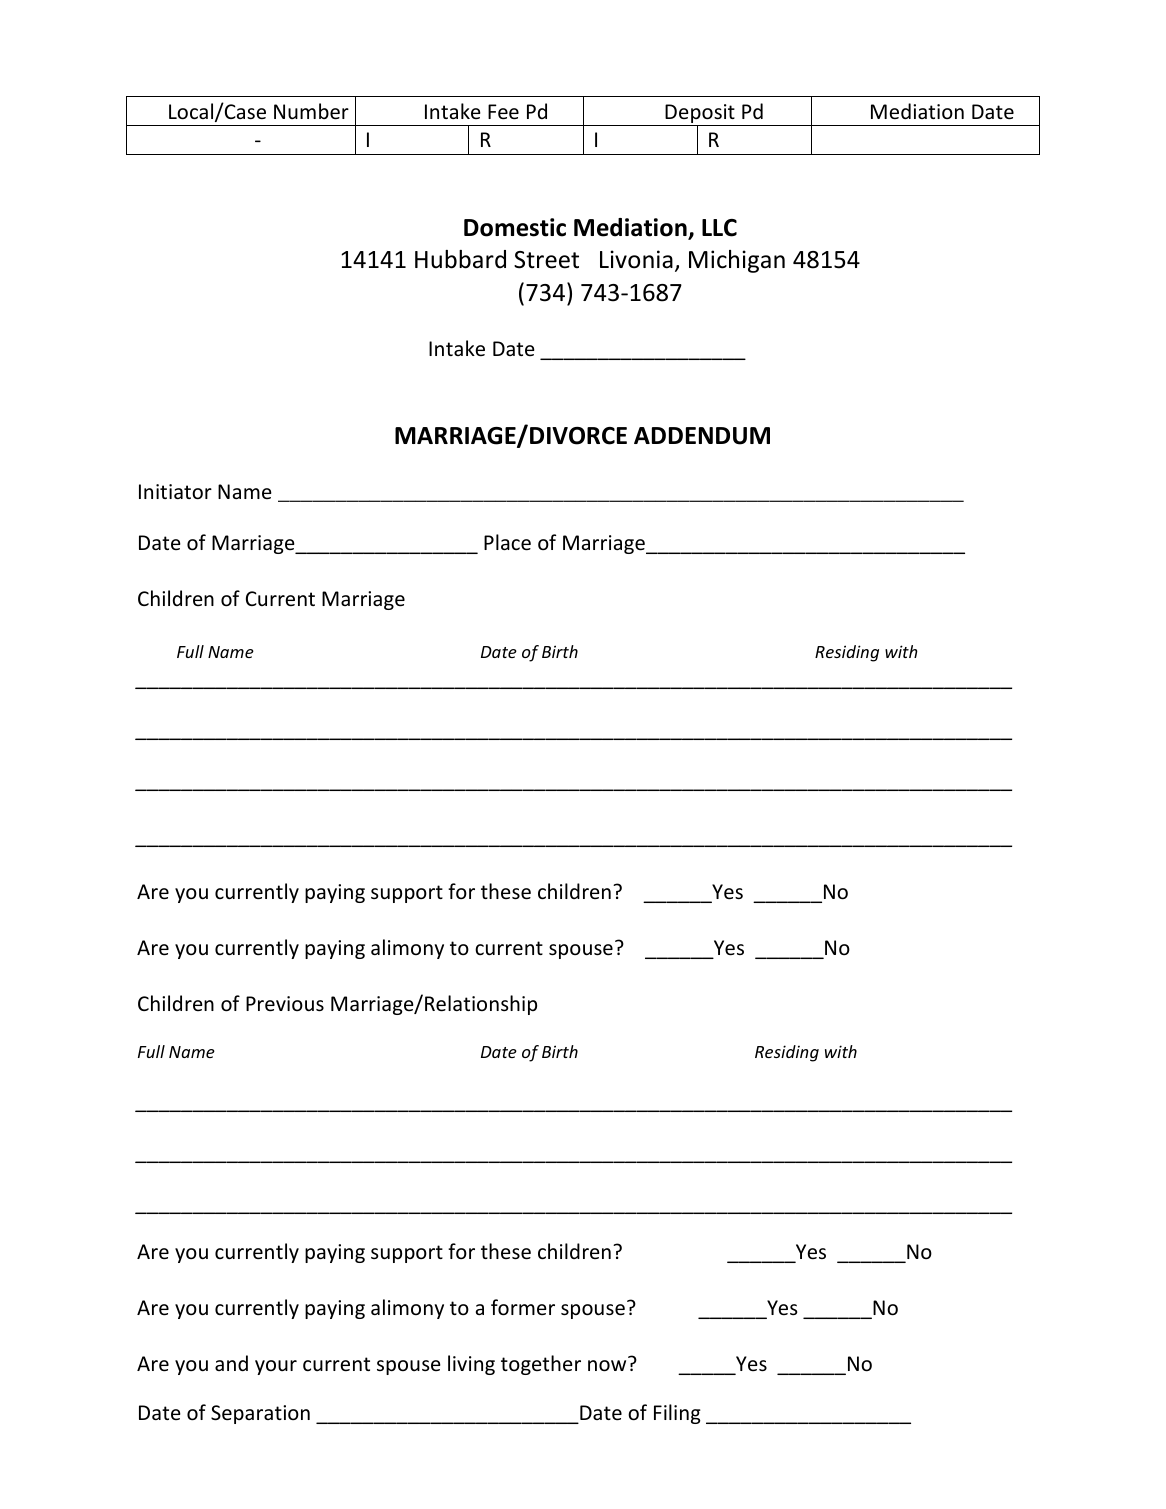  I want to click on Deposit, so click(700, 115).
